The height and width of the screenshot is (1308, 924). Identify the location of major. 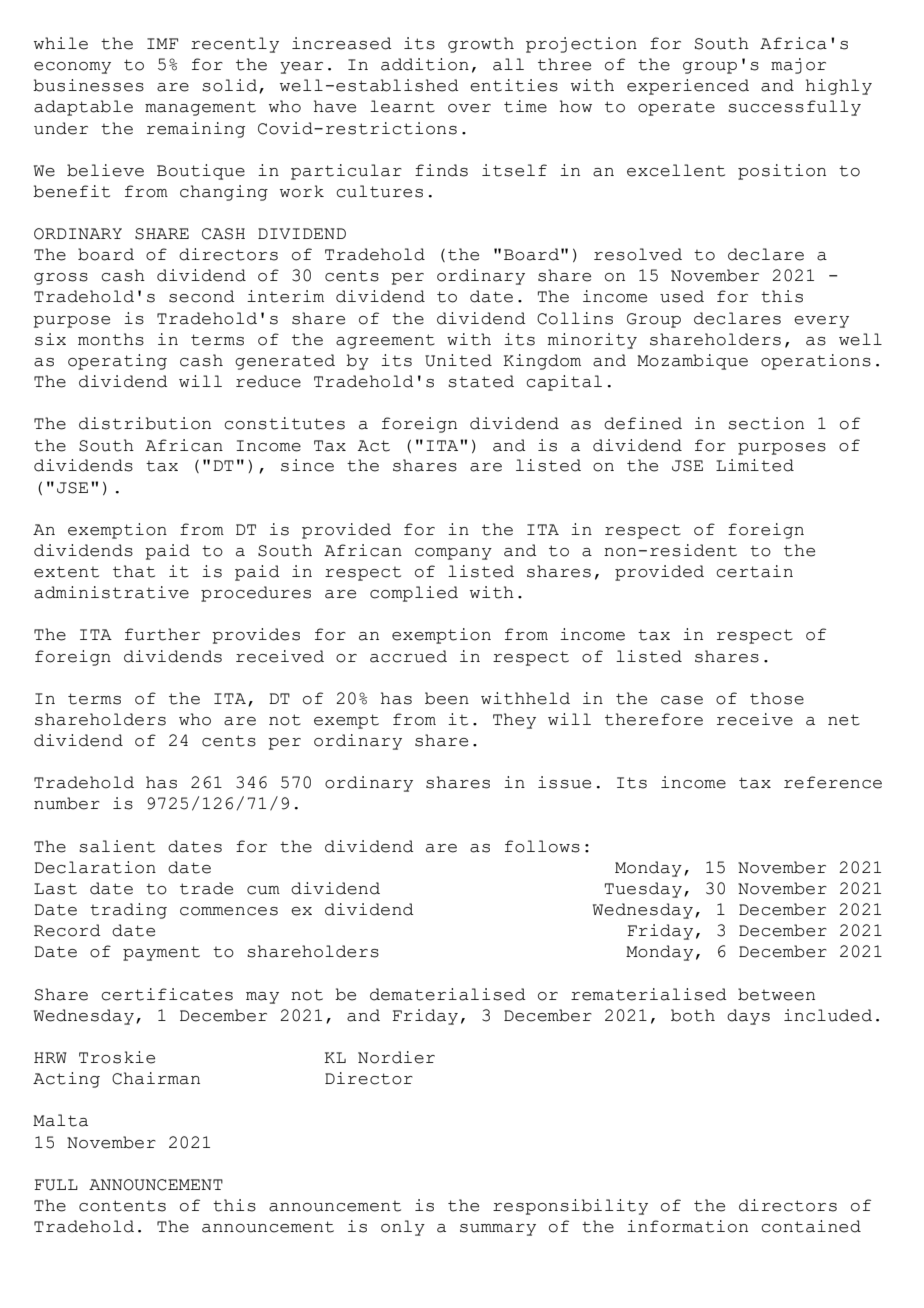
(798, 66).
